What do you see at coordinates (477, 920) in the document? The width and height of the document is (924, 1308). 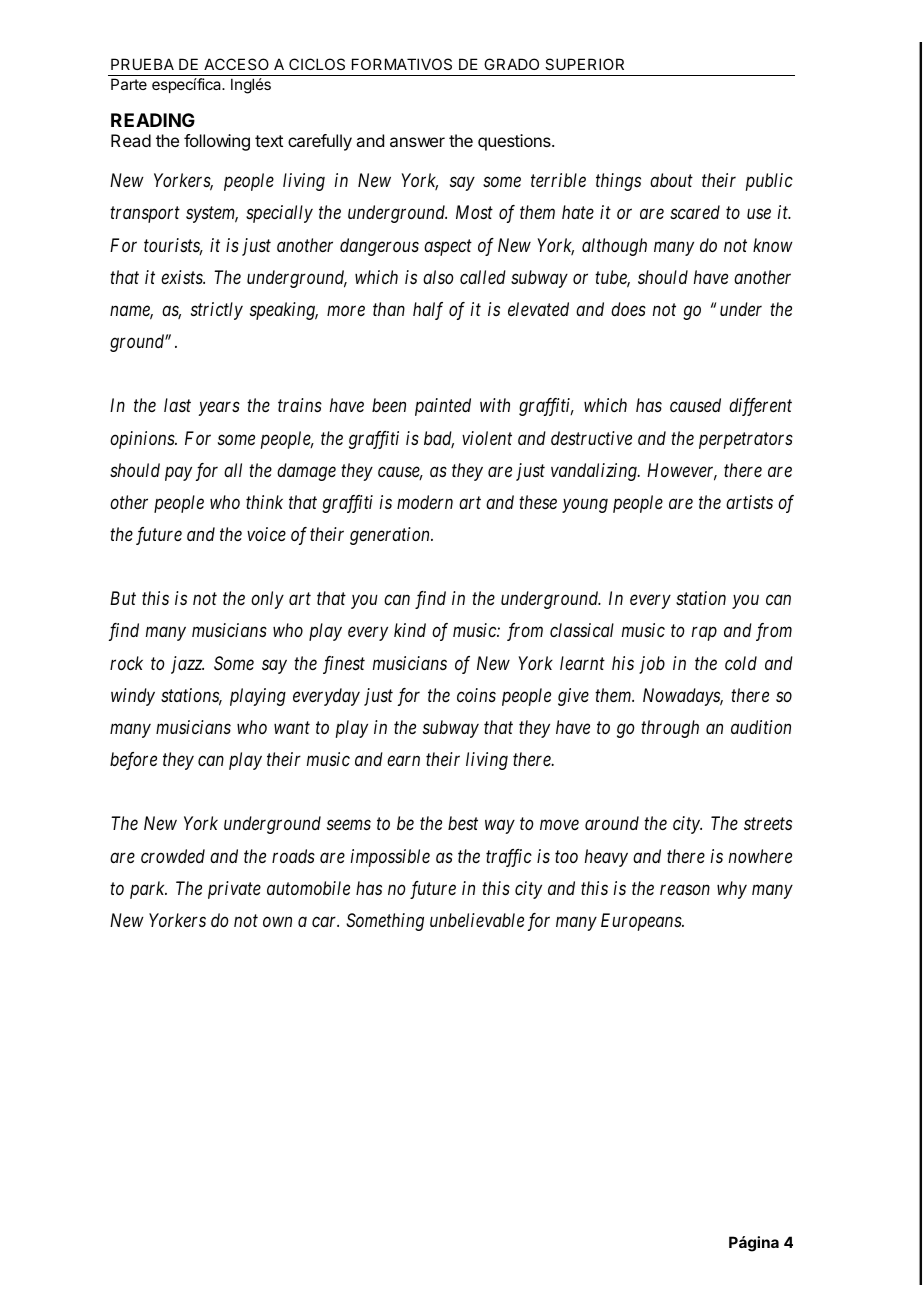 I see `unbelievable` at bounding box center [477, 920].
